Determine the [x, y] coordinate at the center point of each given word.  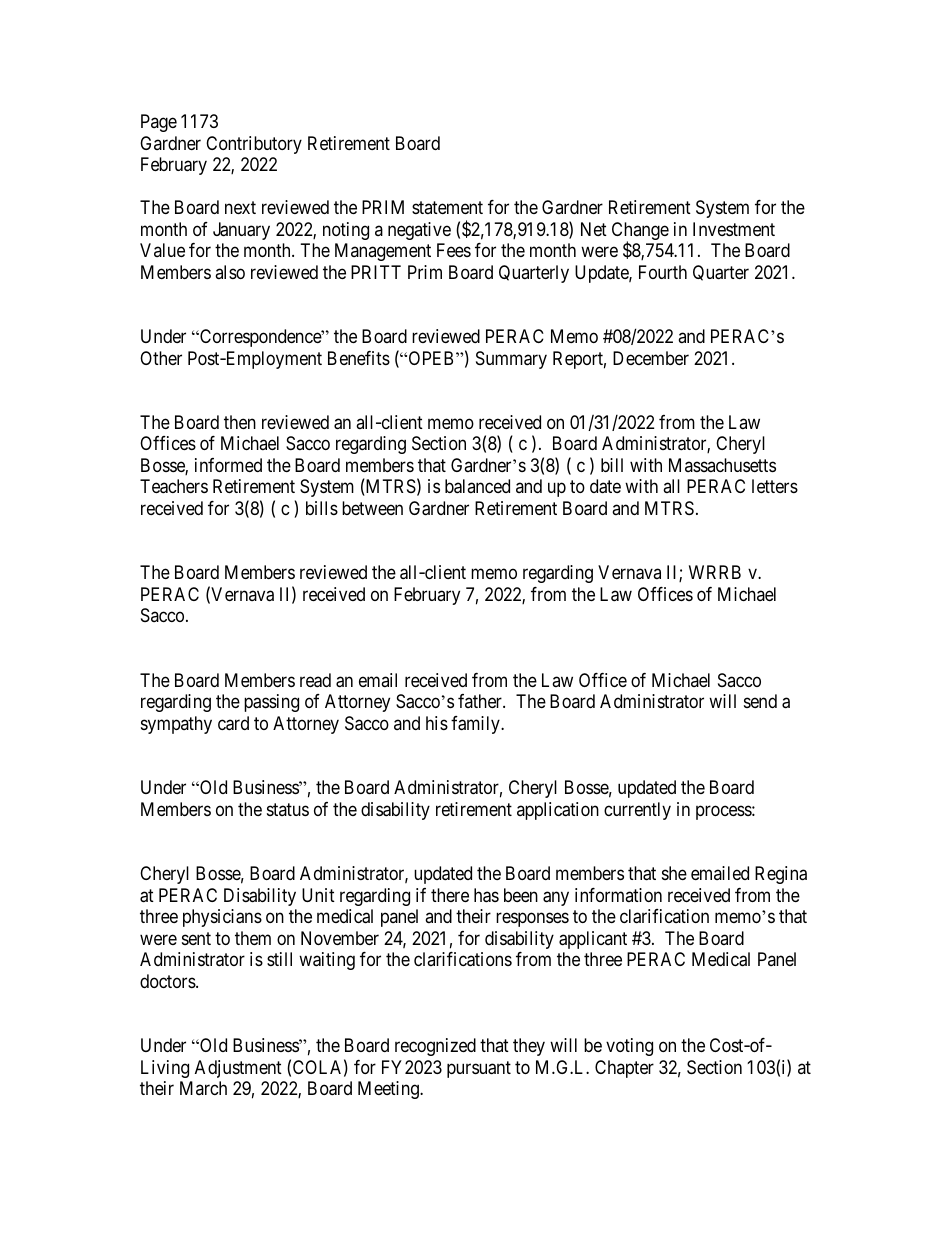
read [315, 680]
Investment [734, 229]
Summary [511, 360]
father [481, 701]
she [674, 873]
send [760, 701]
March [203, 1088]
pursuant [479, 1069]
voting [629, 1047]
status [288, 809]
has [486, 895]
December [651, 358]
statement [447, 207]
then [240, 422]
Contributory [254, 145]
